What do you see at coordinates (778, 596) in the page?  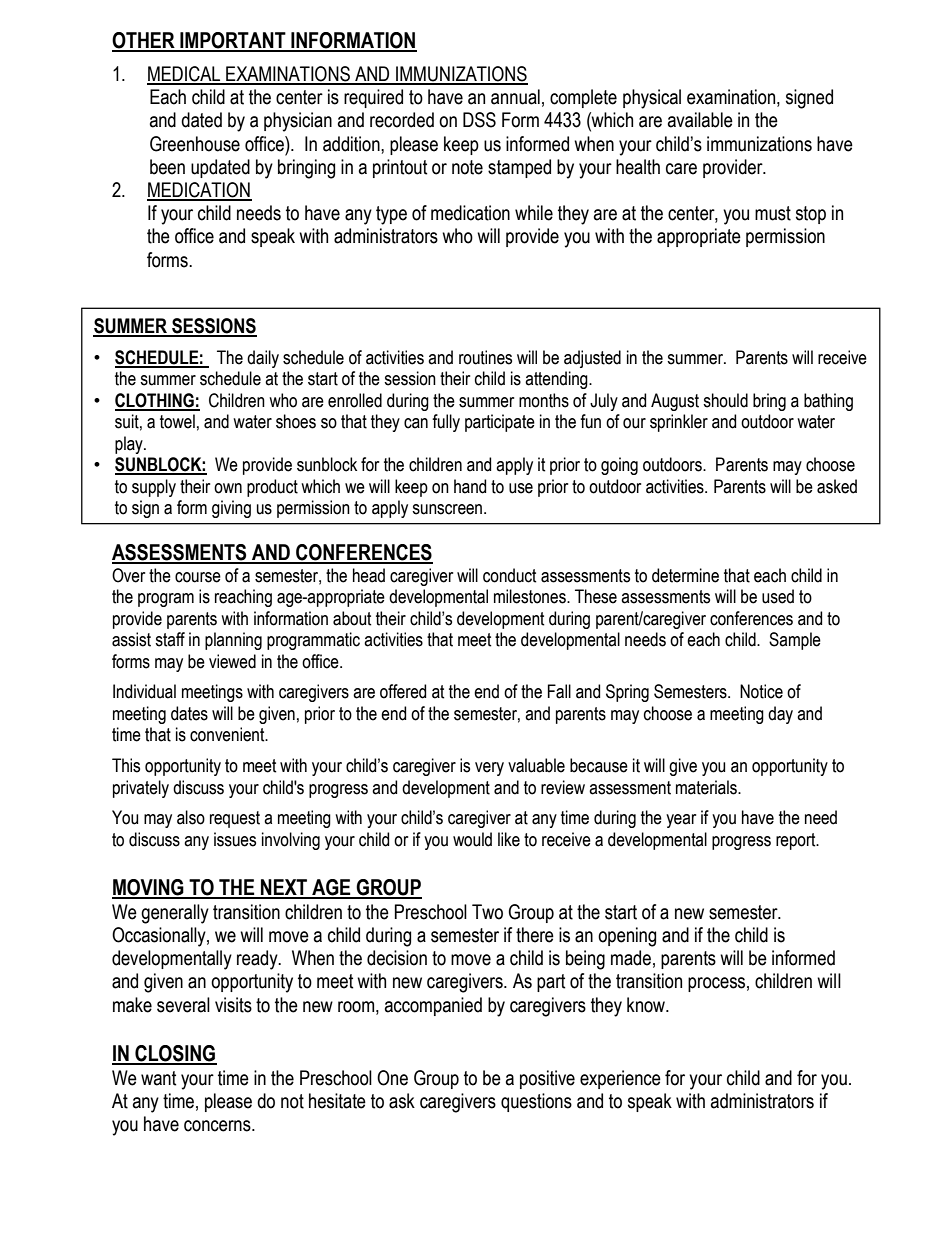 I see `used` at bounding box center [778, 596].
